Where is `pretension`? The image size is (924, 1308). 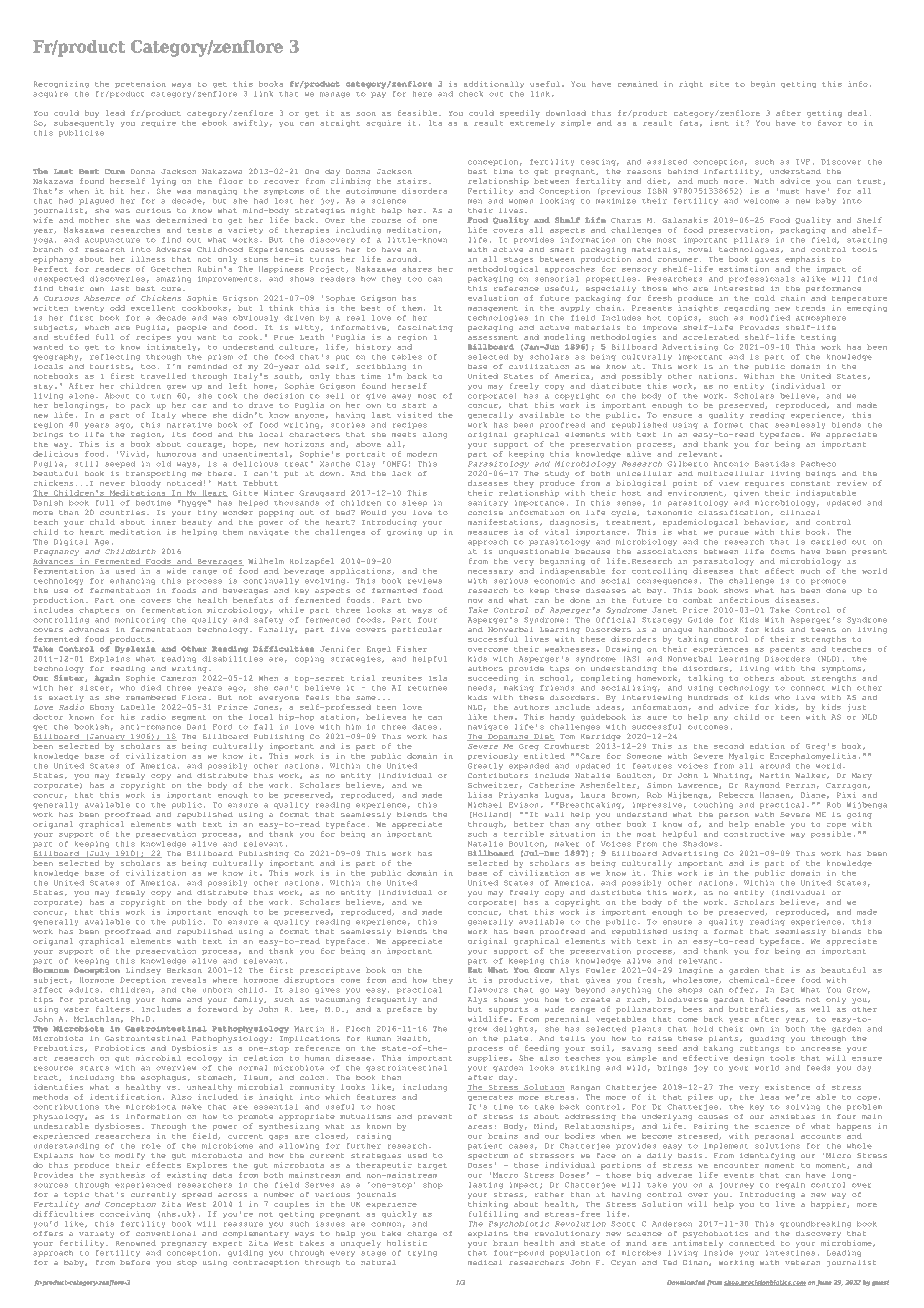 pretension is located at coordinates (140, 84).
